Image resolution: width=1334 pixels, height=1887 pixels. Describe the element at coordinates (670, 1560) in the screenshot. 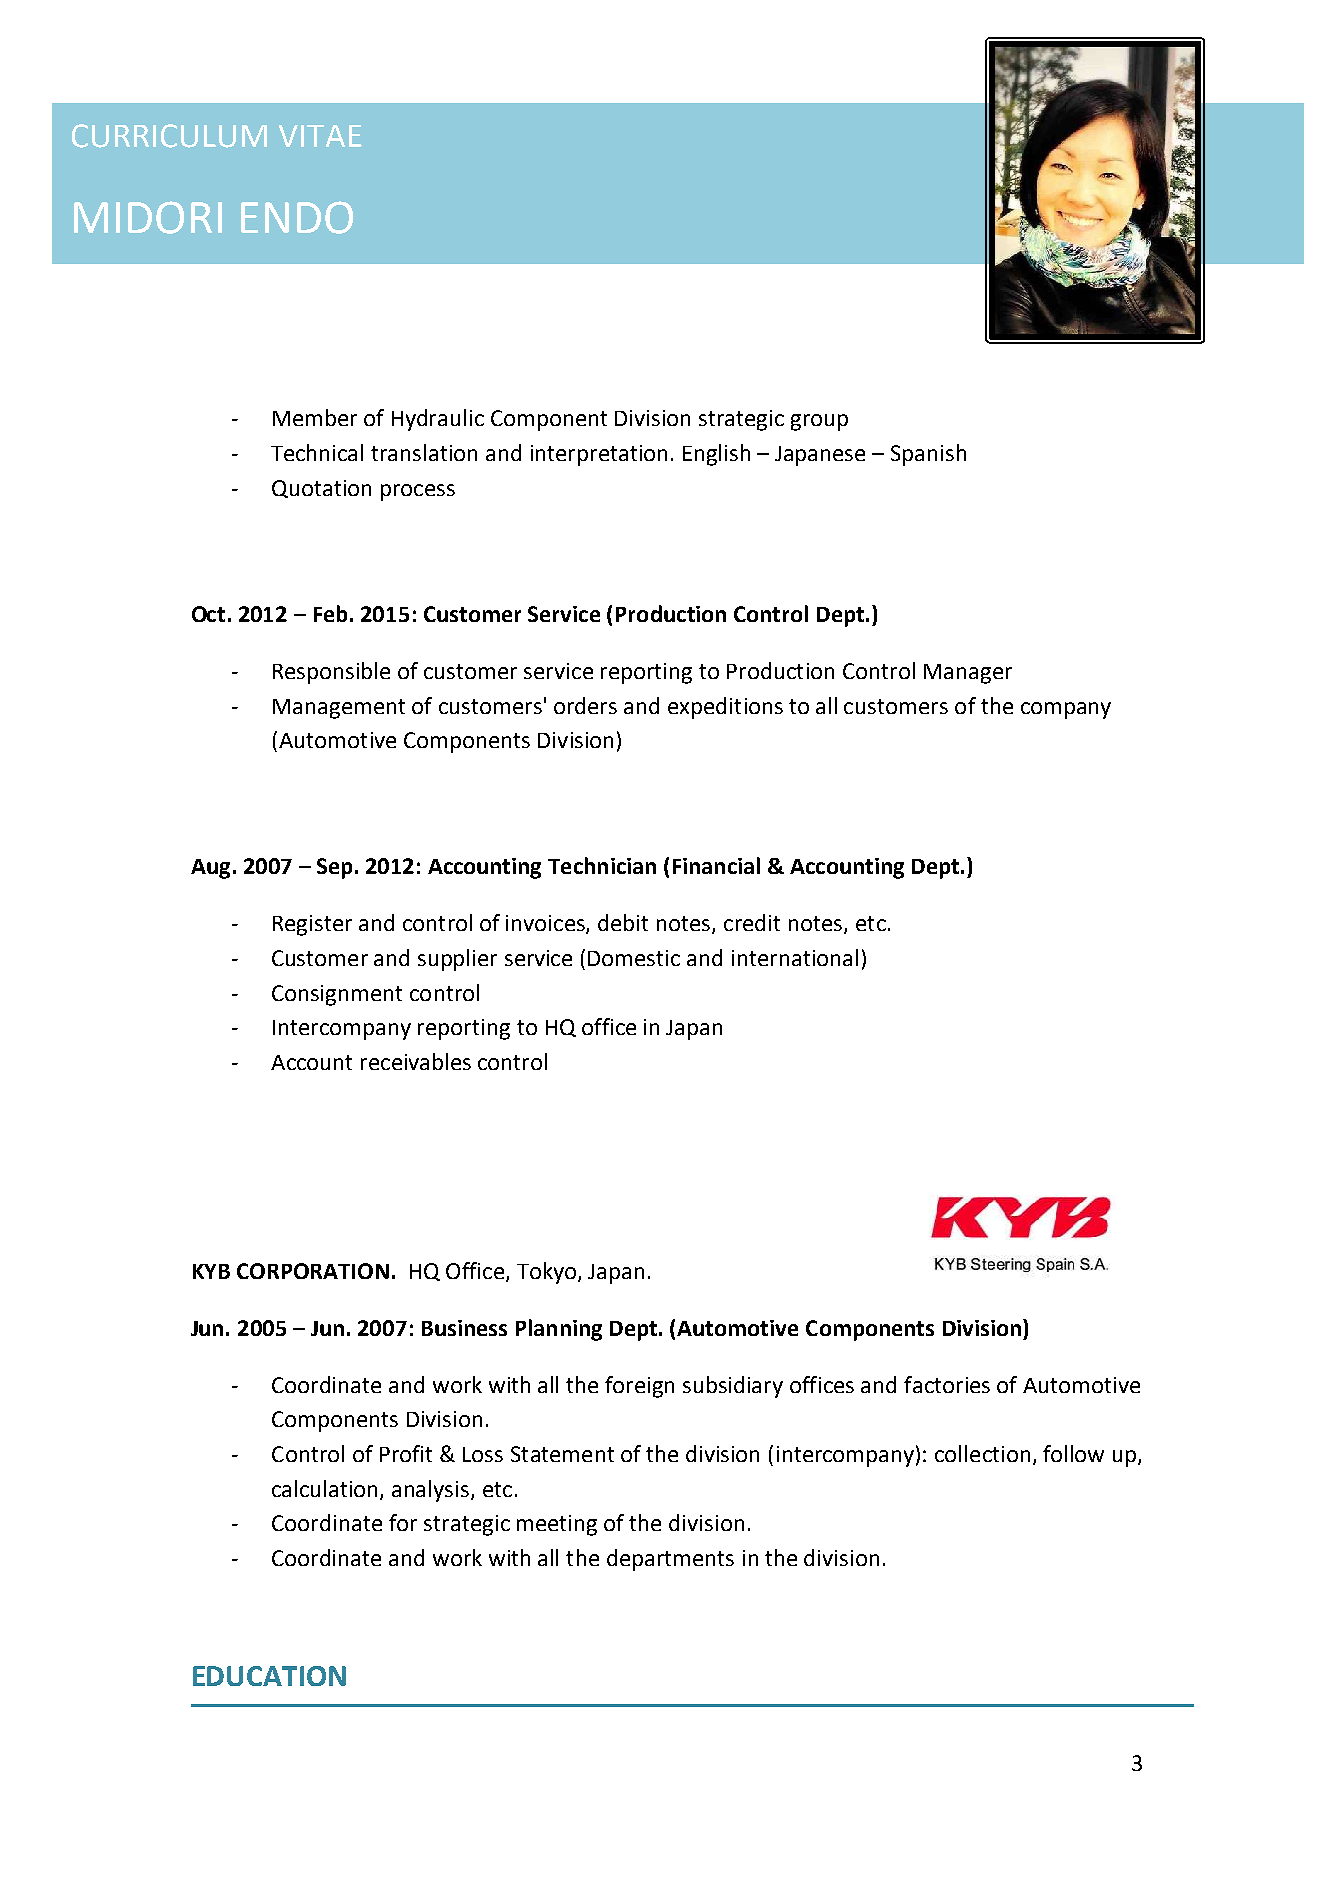

I see `departments` at that location.
